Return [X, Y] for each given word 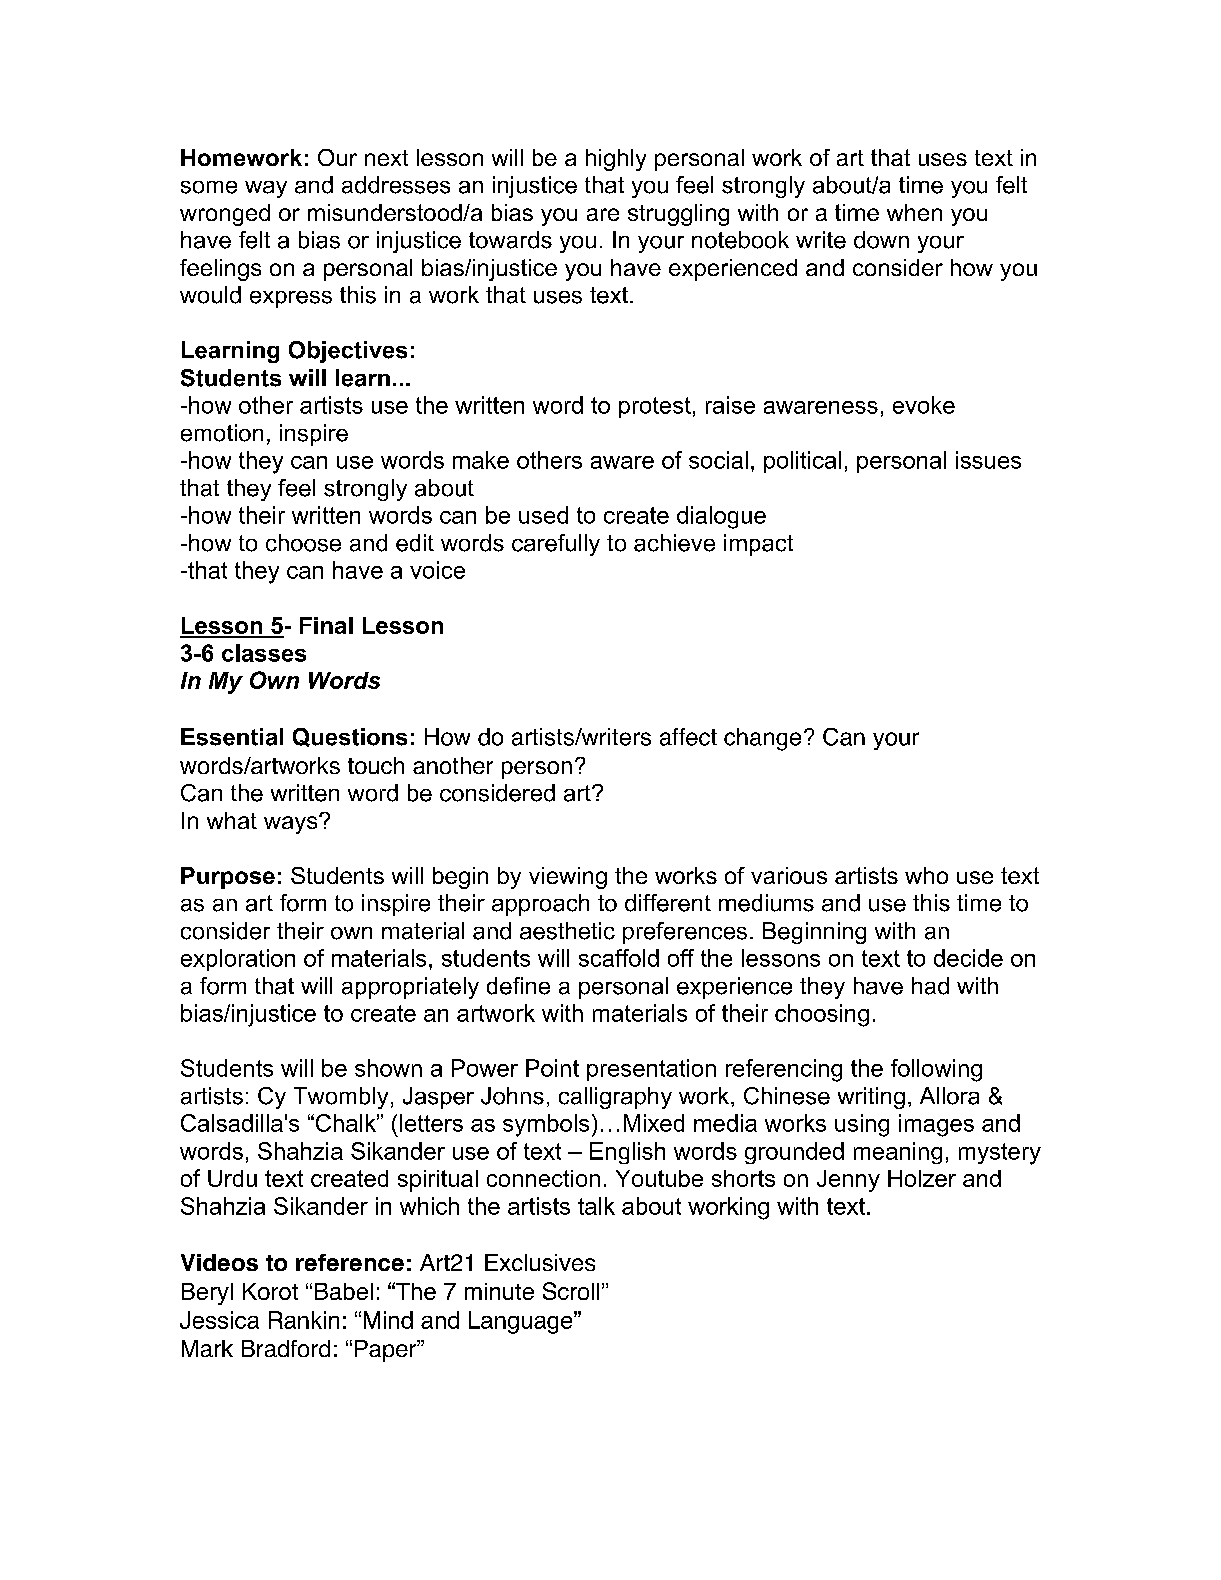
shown [388, 1068]
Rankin [304, 1320]
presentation [651, 1070]
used [543, 515]
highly [616, 160]
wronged [225, 215]
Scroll [571, 1291]
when [914, 212]
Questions [350, 737]
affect [688, 737]
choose [303, 543]
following [936, 1070]
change [762, 739]
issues [988, 460]
